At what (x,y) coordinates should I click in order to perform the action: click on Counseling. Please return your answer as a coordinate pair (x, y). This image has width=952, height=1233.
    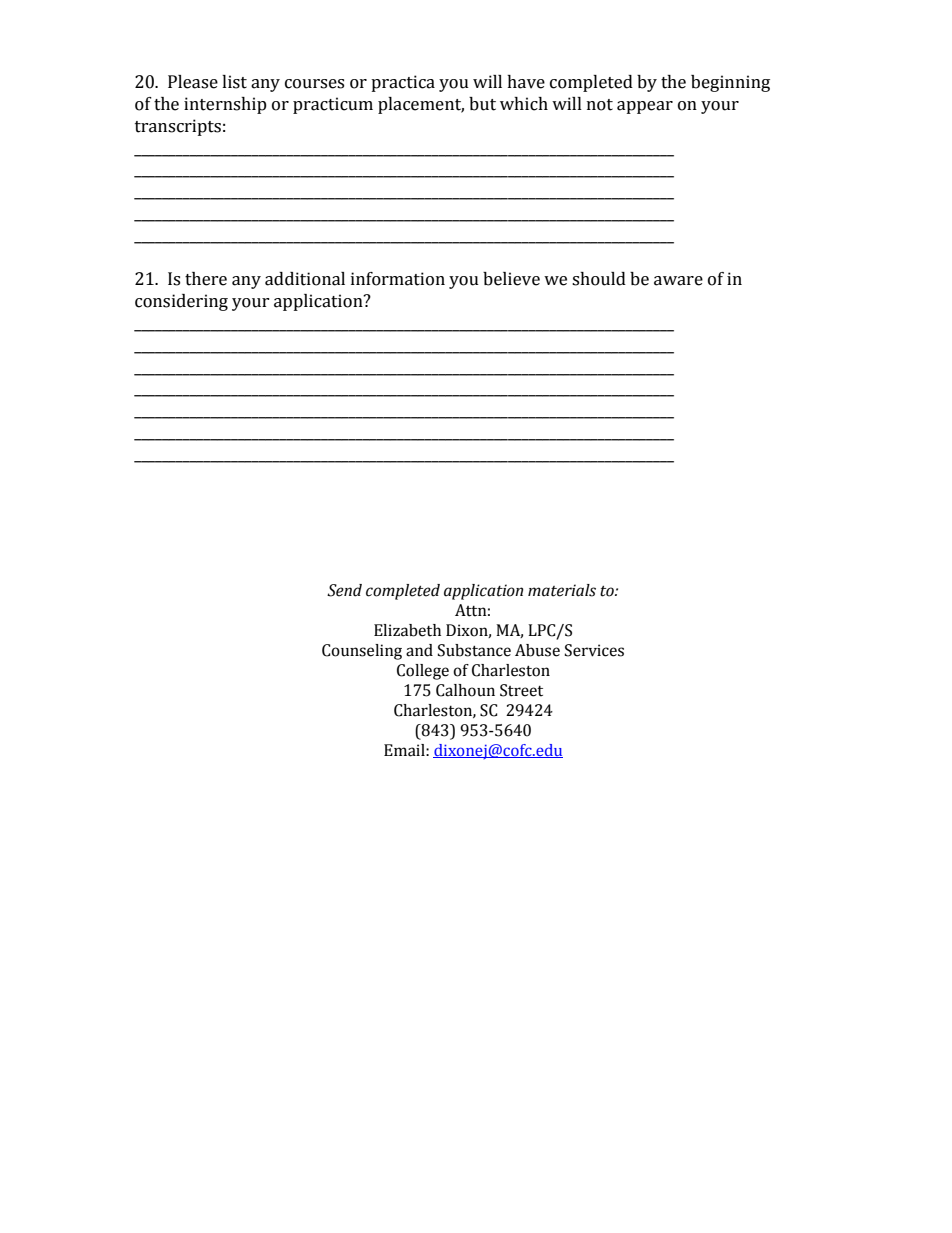
    Looking at the image, I should click on (362, 652).
